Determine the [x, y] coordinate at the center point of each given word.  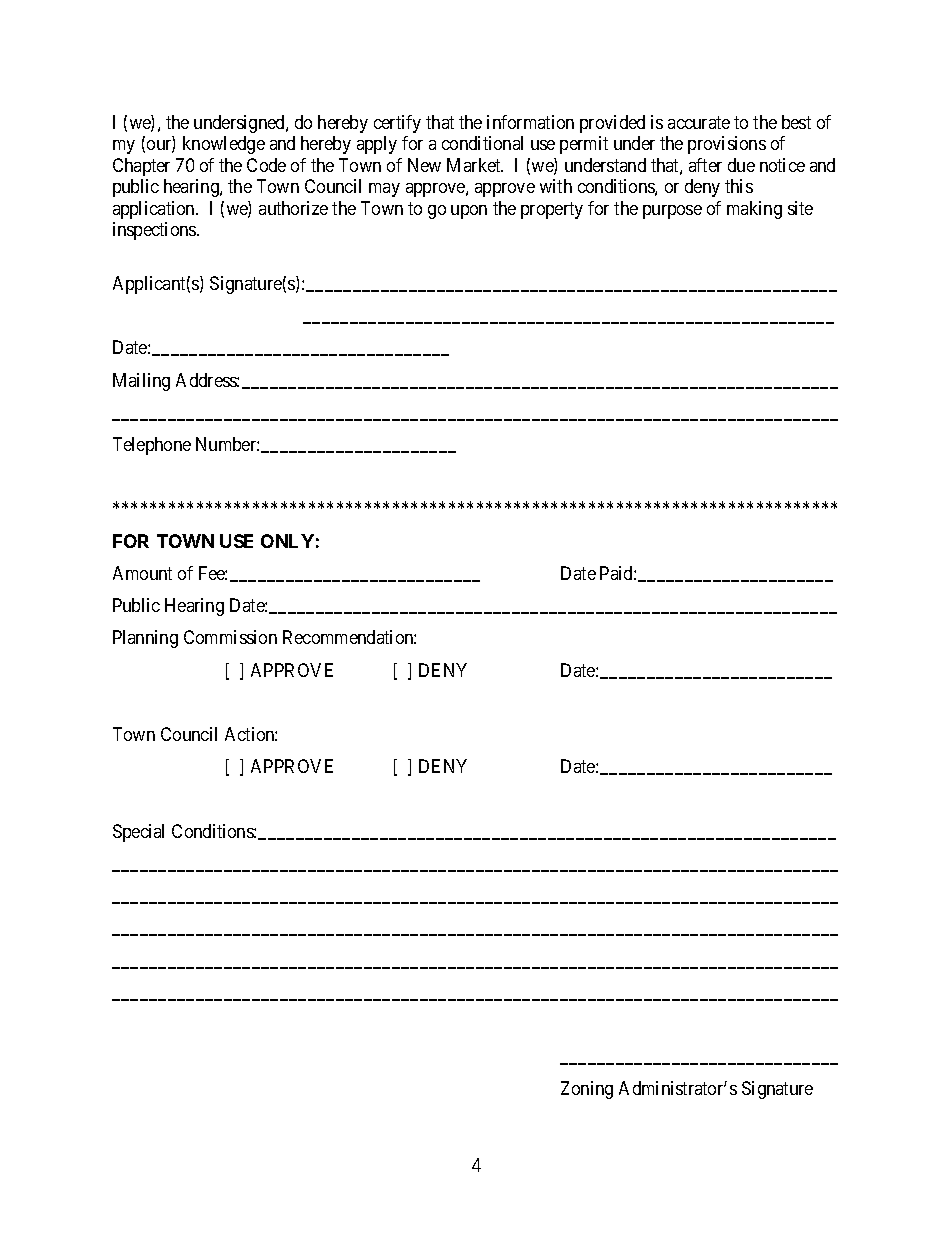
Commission [230, 637]
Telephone [152, 446]
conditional [482, 143]
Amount [142, 573]
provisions [727, 145]
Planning [145, 639]
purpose [672, 212]
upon [469, 212]
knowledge [224, 145]
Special [138, 833]
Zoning [587, 1090]
